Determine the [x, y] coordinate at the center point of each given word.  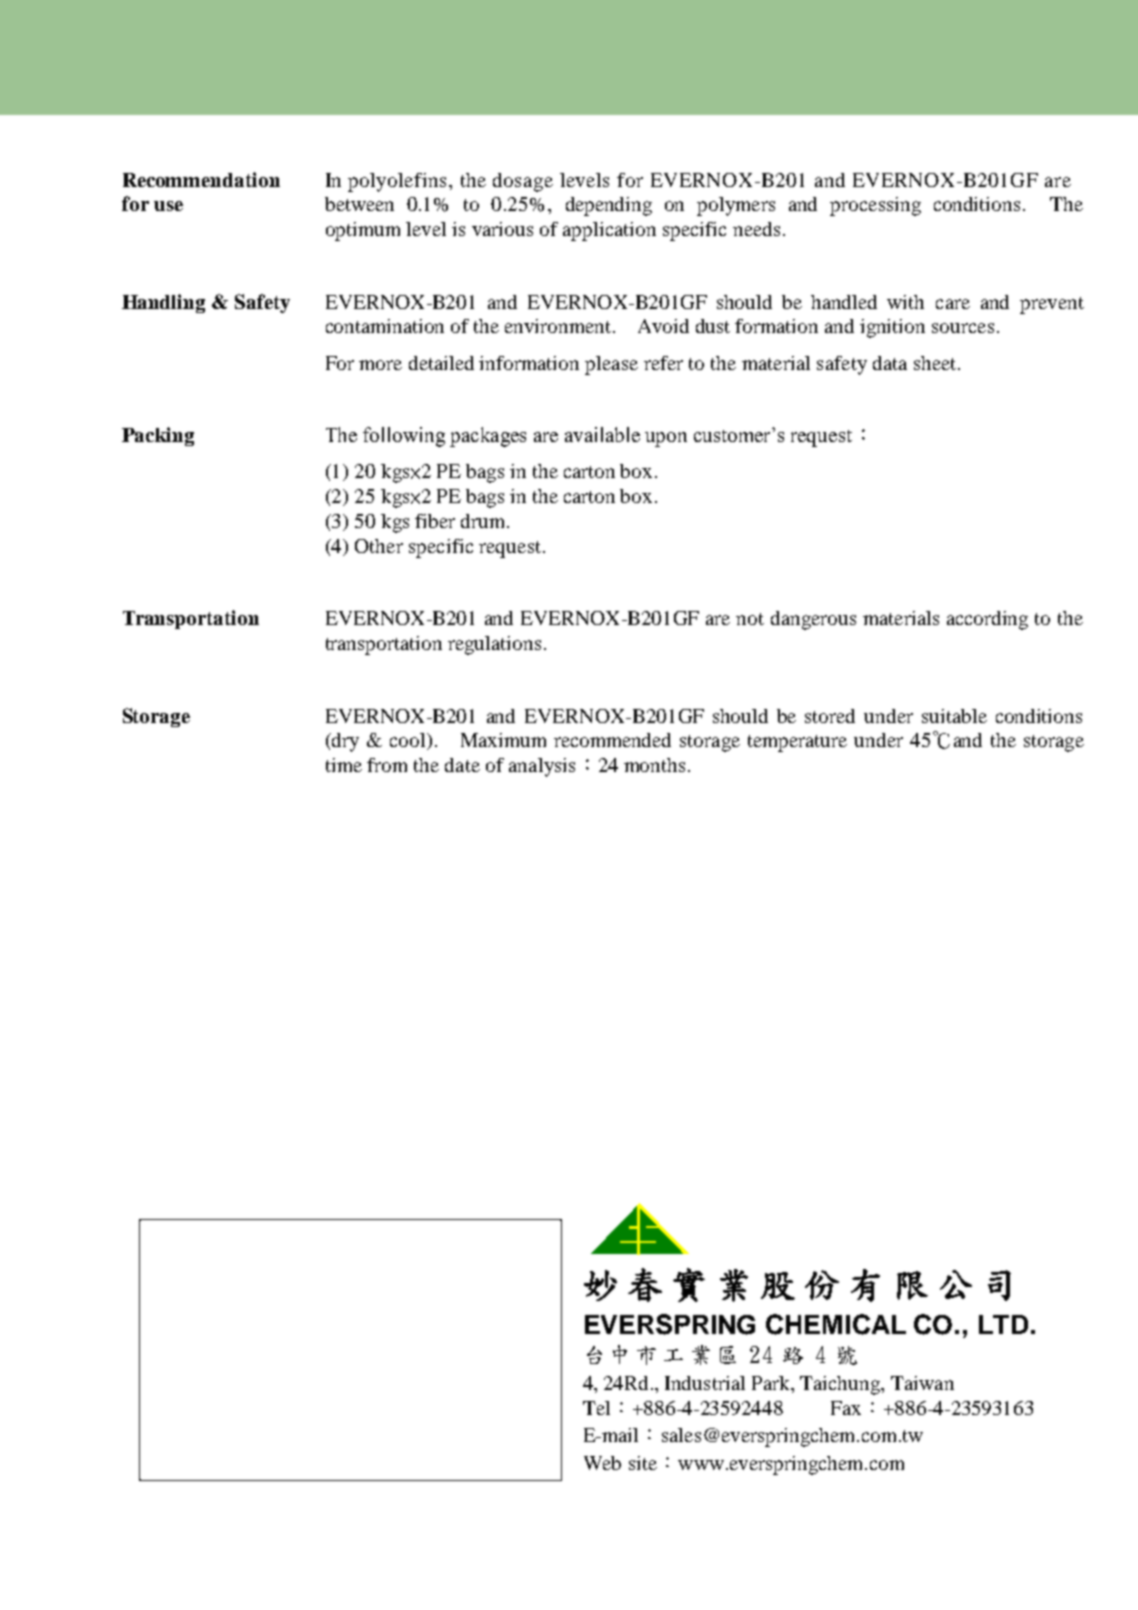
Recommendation [201, 179]
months [654, 765]
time [344, 765]
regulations [494, 645]
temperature [797, 743]
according [987, 620]
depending [609, 206]
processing [875, 206]
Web [602, 1463]
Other [379, 546]
